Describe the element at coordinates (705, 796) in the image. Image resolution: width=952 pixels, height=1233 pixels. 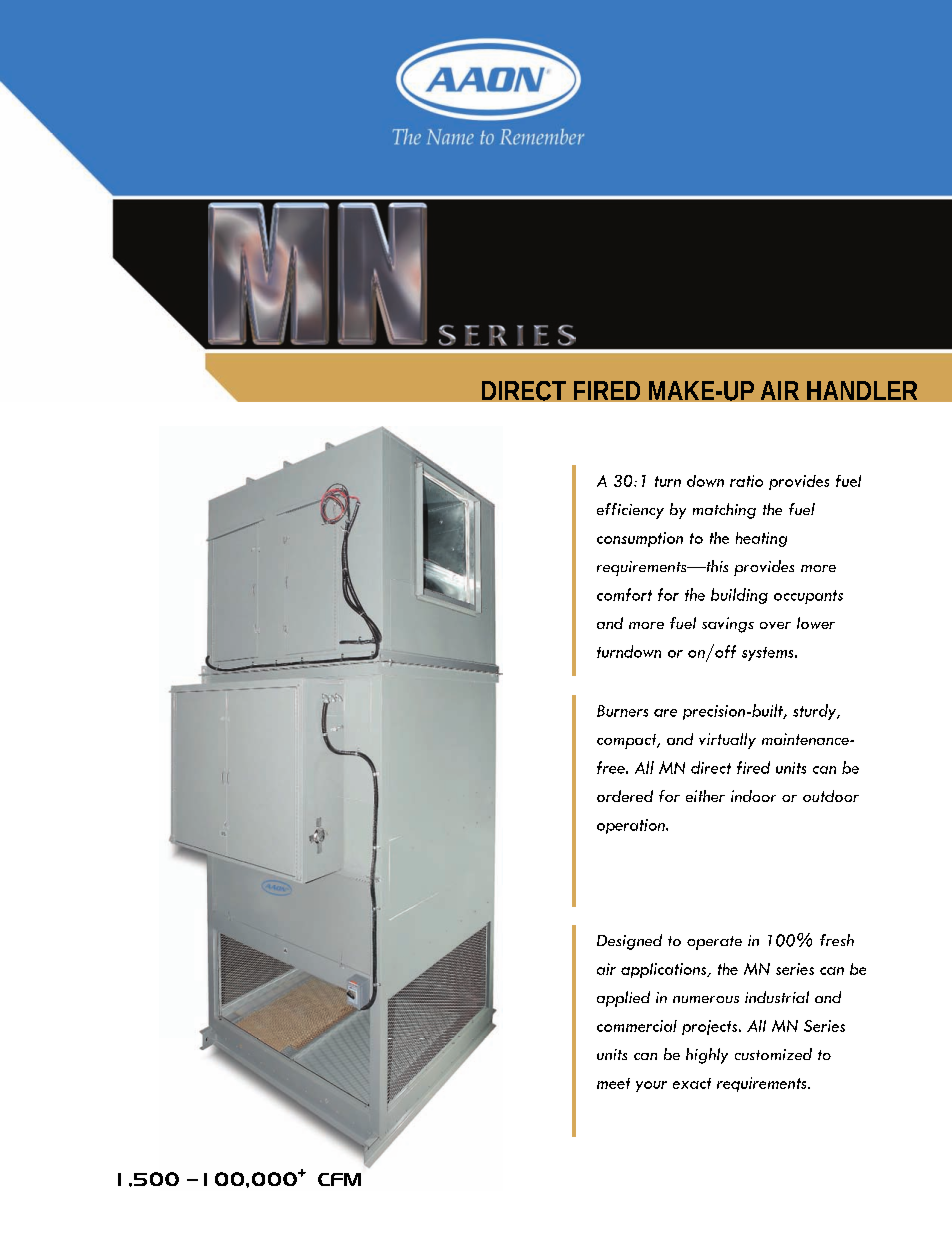
I see `either` at that location.
